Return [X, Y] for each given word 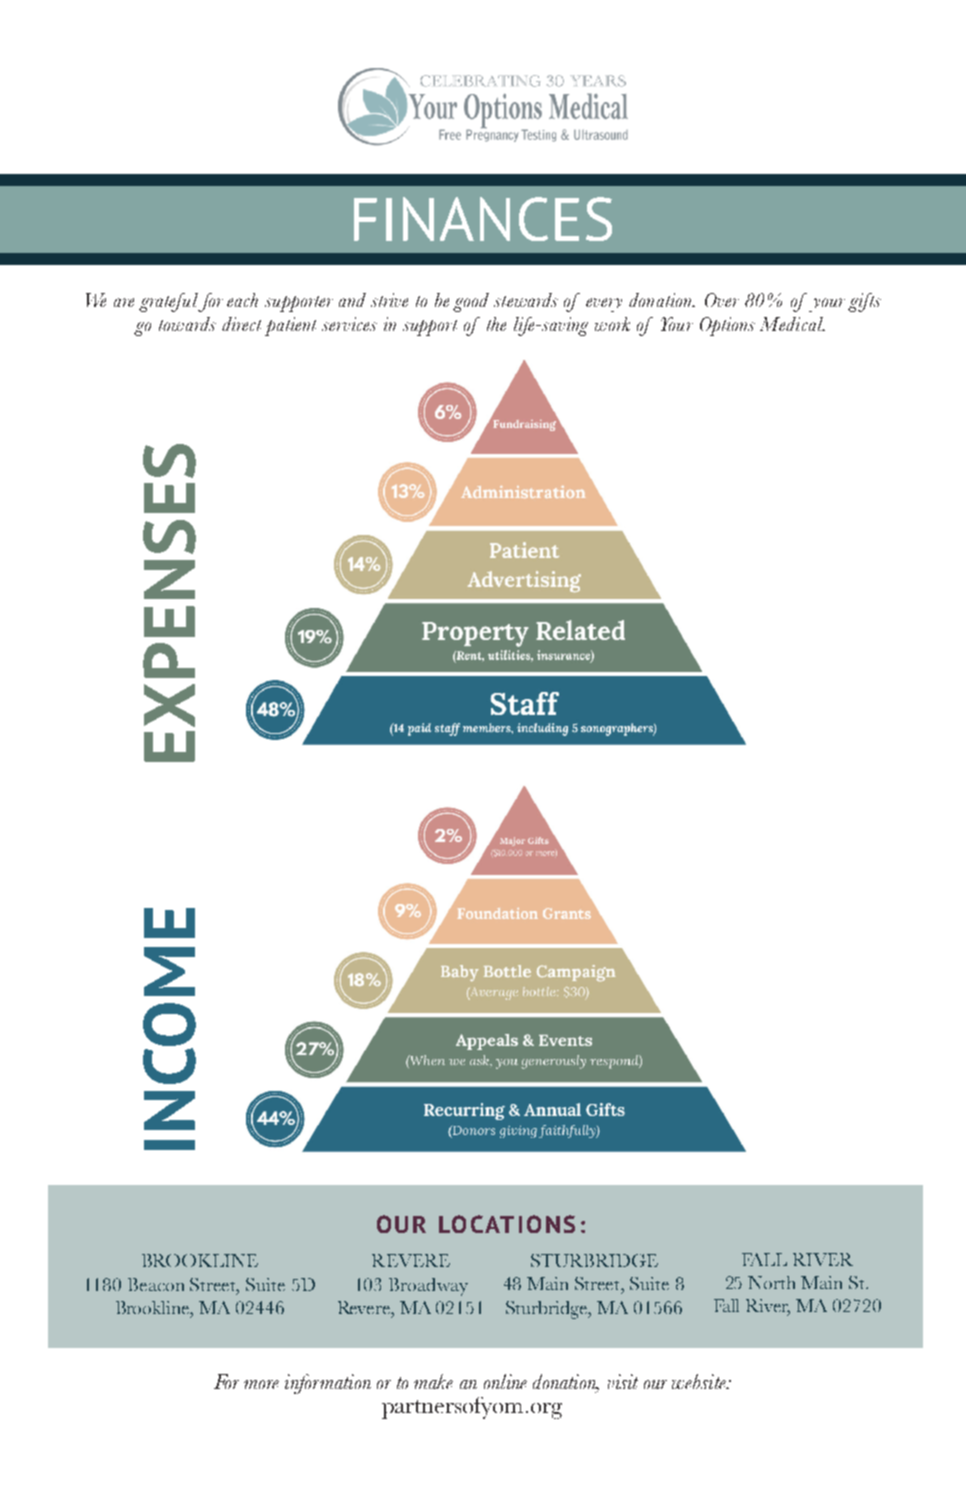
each [242, 300]
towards [187, 324]
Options [727, 326]
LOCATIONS [507, 1224]
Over [722, 300]
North [771, 1282]
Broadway [428, 1287]
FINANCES [483, 219]
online [505, 1381]
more [261, 1384]
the [496, 324]
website [700, 1381]
